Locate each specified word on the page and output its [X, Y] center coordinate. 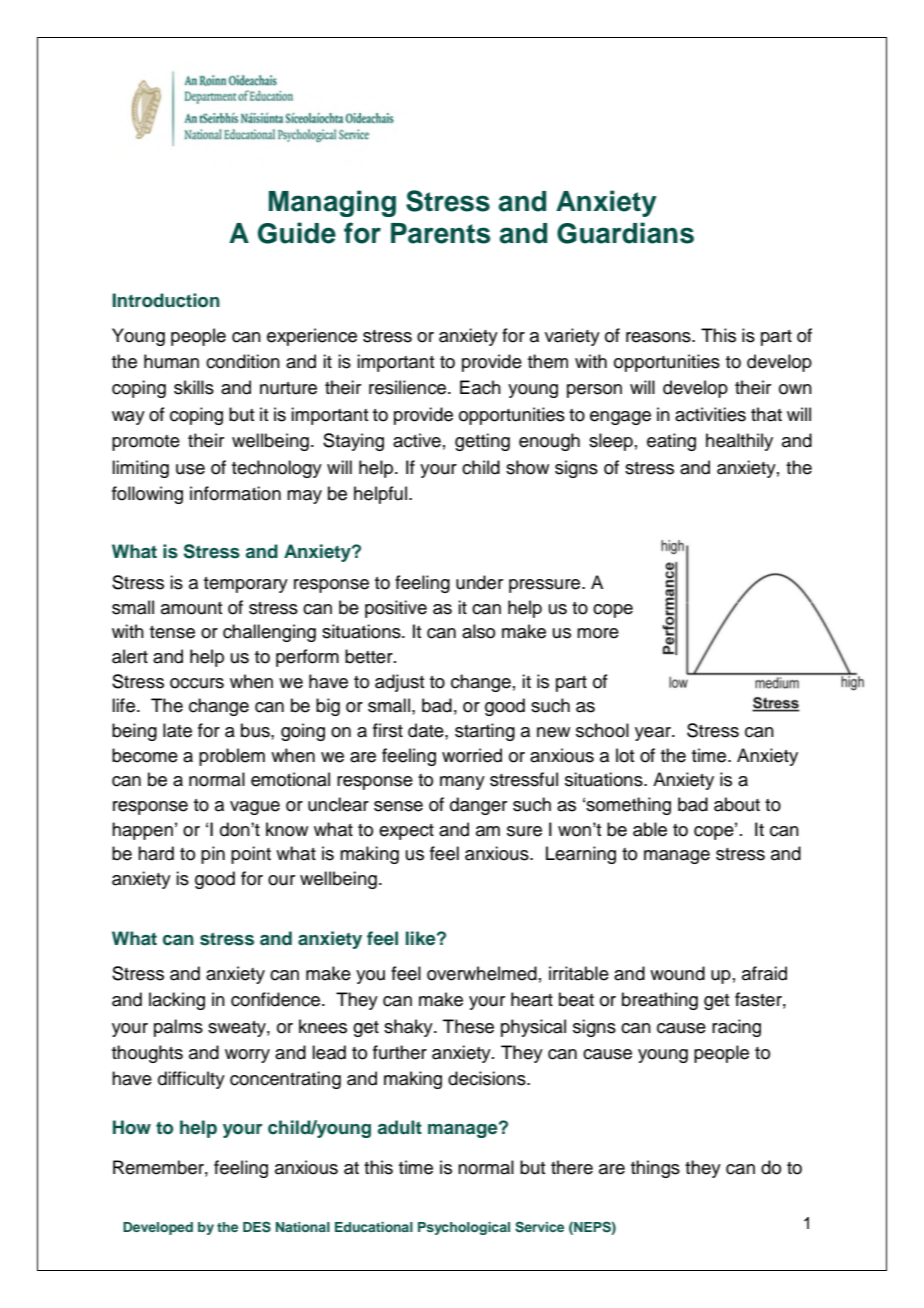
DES [257, 1227]
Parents [440, 233]
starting [485, 732]
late [177, 730]
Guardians [625, 233]
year [654, 734]
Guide [297, 233]
